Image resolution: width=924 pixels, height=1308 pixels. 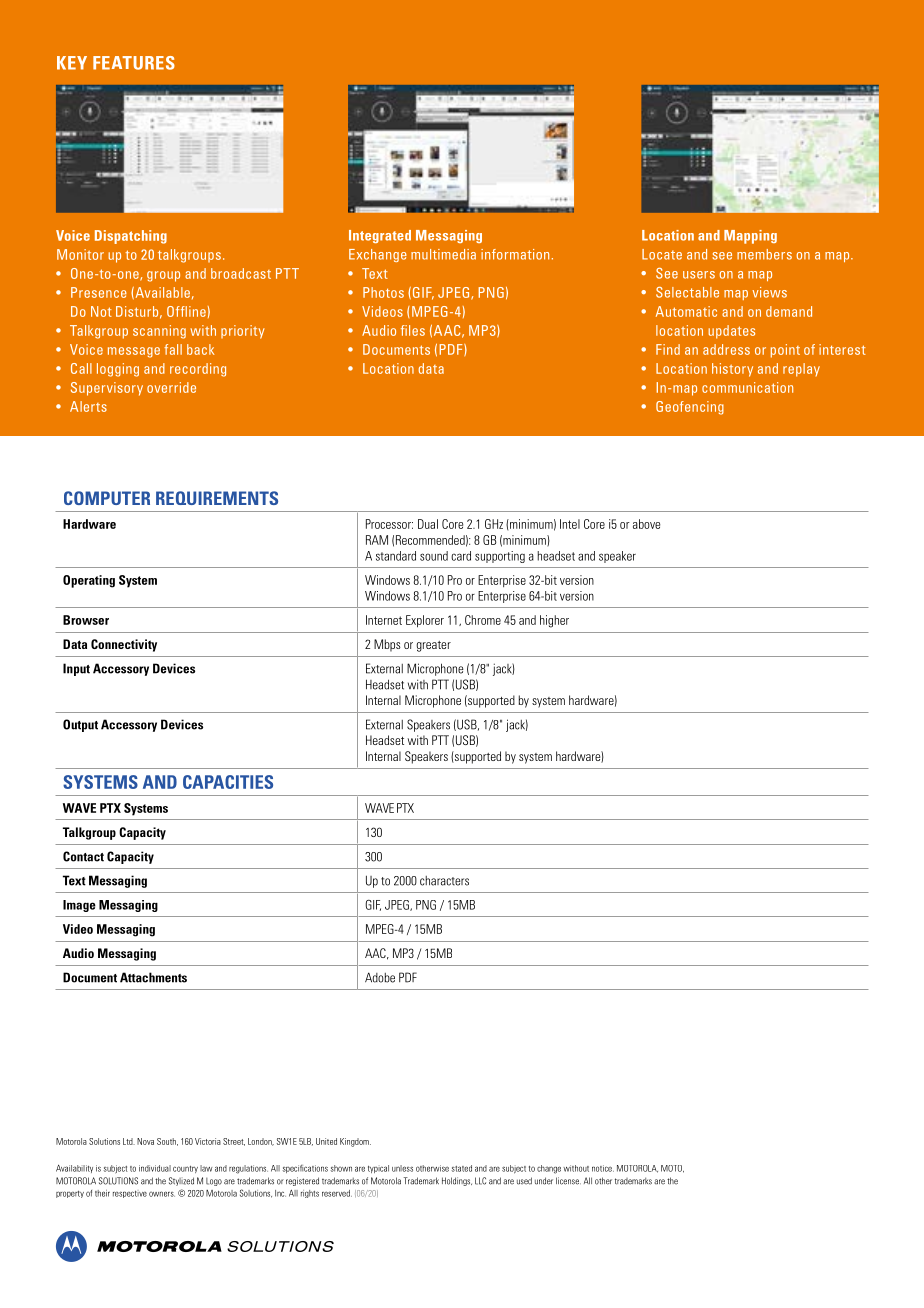 I want to click on stated, so click(x=461, y=1168).
